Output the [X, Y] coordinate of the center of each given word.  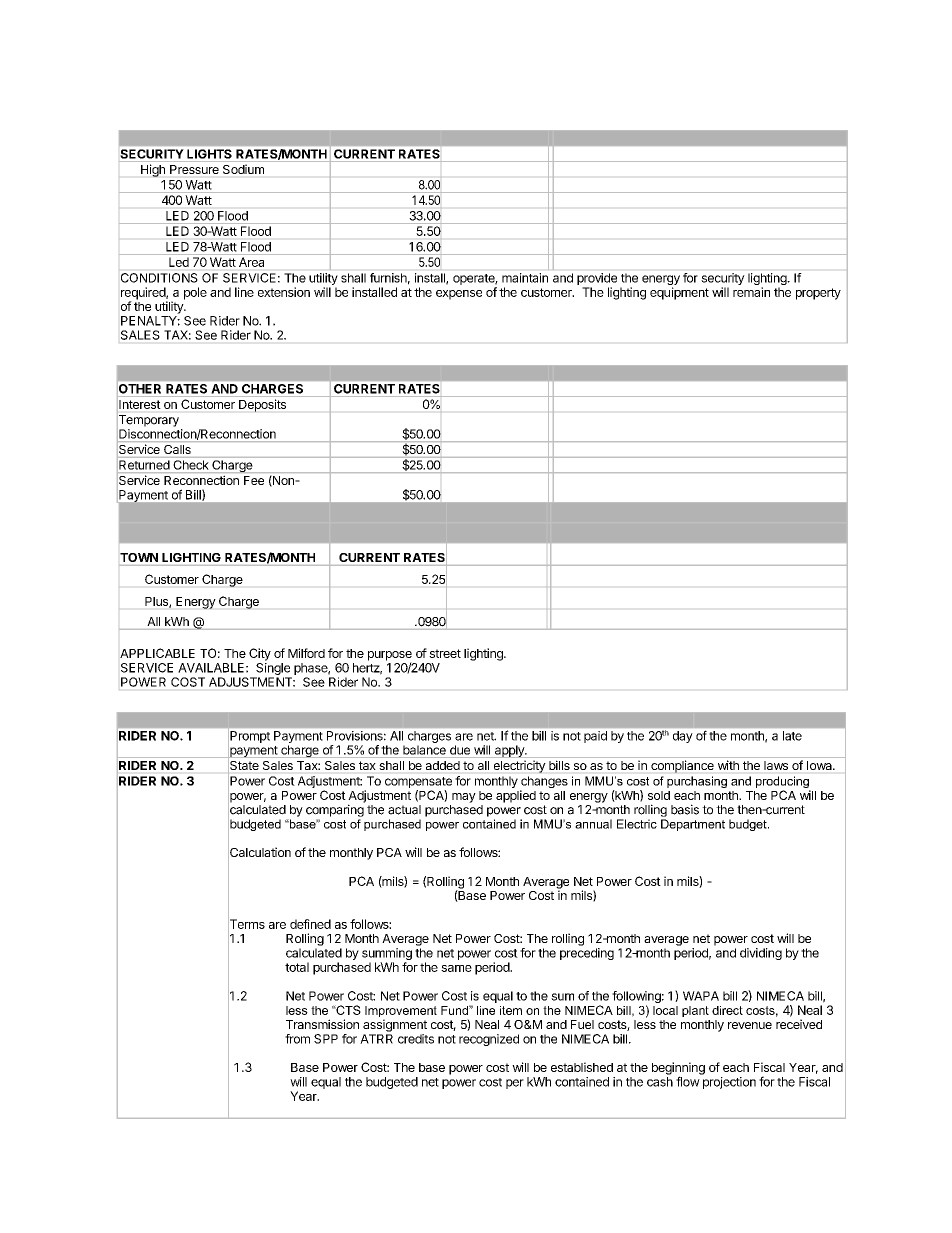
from [297, 1039]
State [244, 765]
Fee [254, 480]
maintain [525, 278]
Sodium [243, 169]
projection [729, 1083]
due [460, 750]
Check [191, 465]
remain [751, 292]
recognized [489, 1040]
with [728, 765]
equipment [679, 293]
